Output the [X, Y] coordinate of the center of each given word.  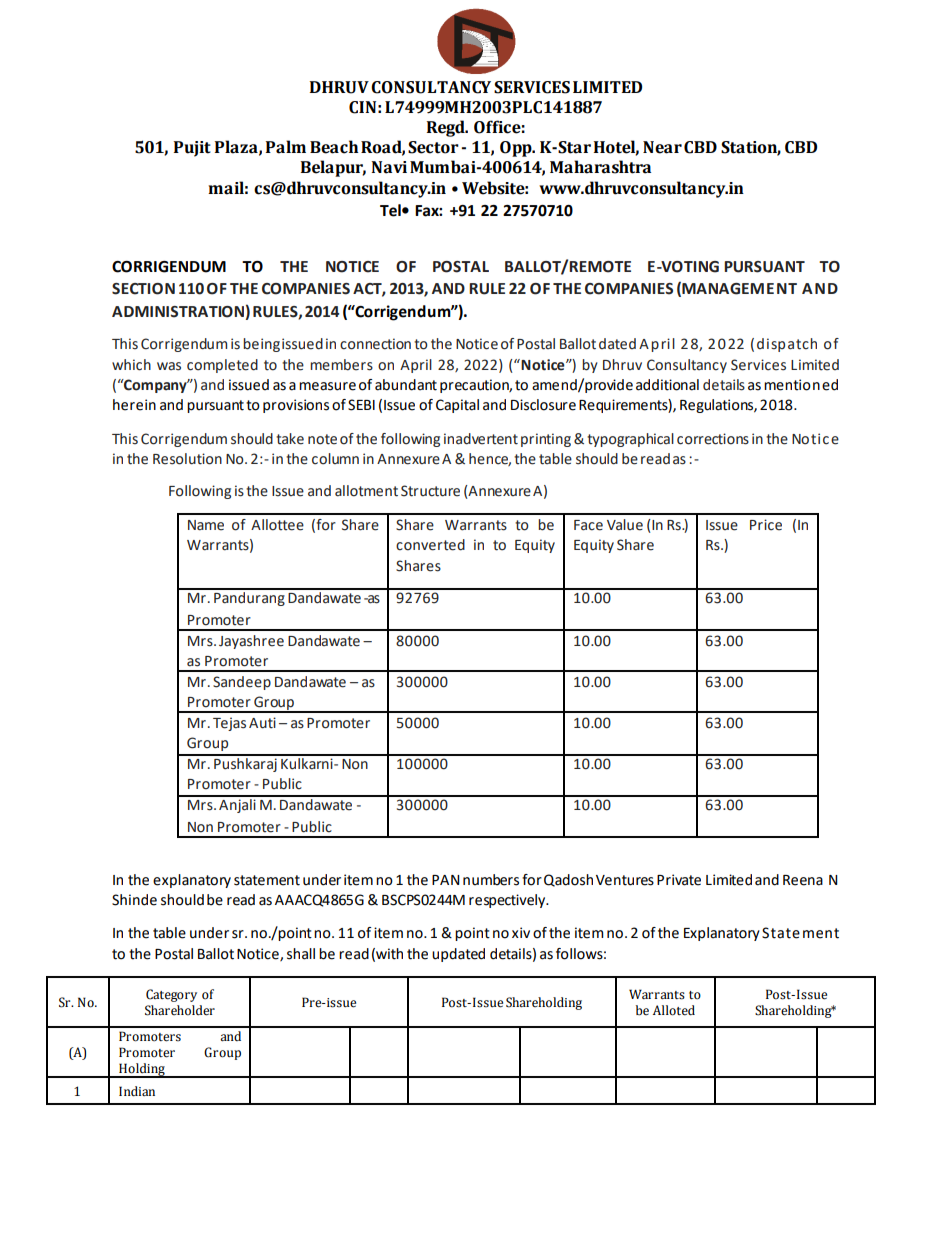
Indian [137, 1091]
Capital [457, 406]
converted [430, 545]
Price [766, 525]
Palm [286, 147]
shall [301, 954]
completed [222, 366]
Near [662, 147]
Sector [433, 147]
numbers [491, 880]
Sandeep [242, 683]
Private [679, 880]
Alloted [674, 1010]
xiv [521, 932]
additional [667, 385]
